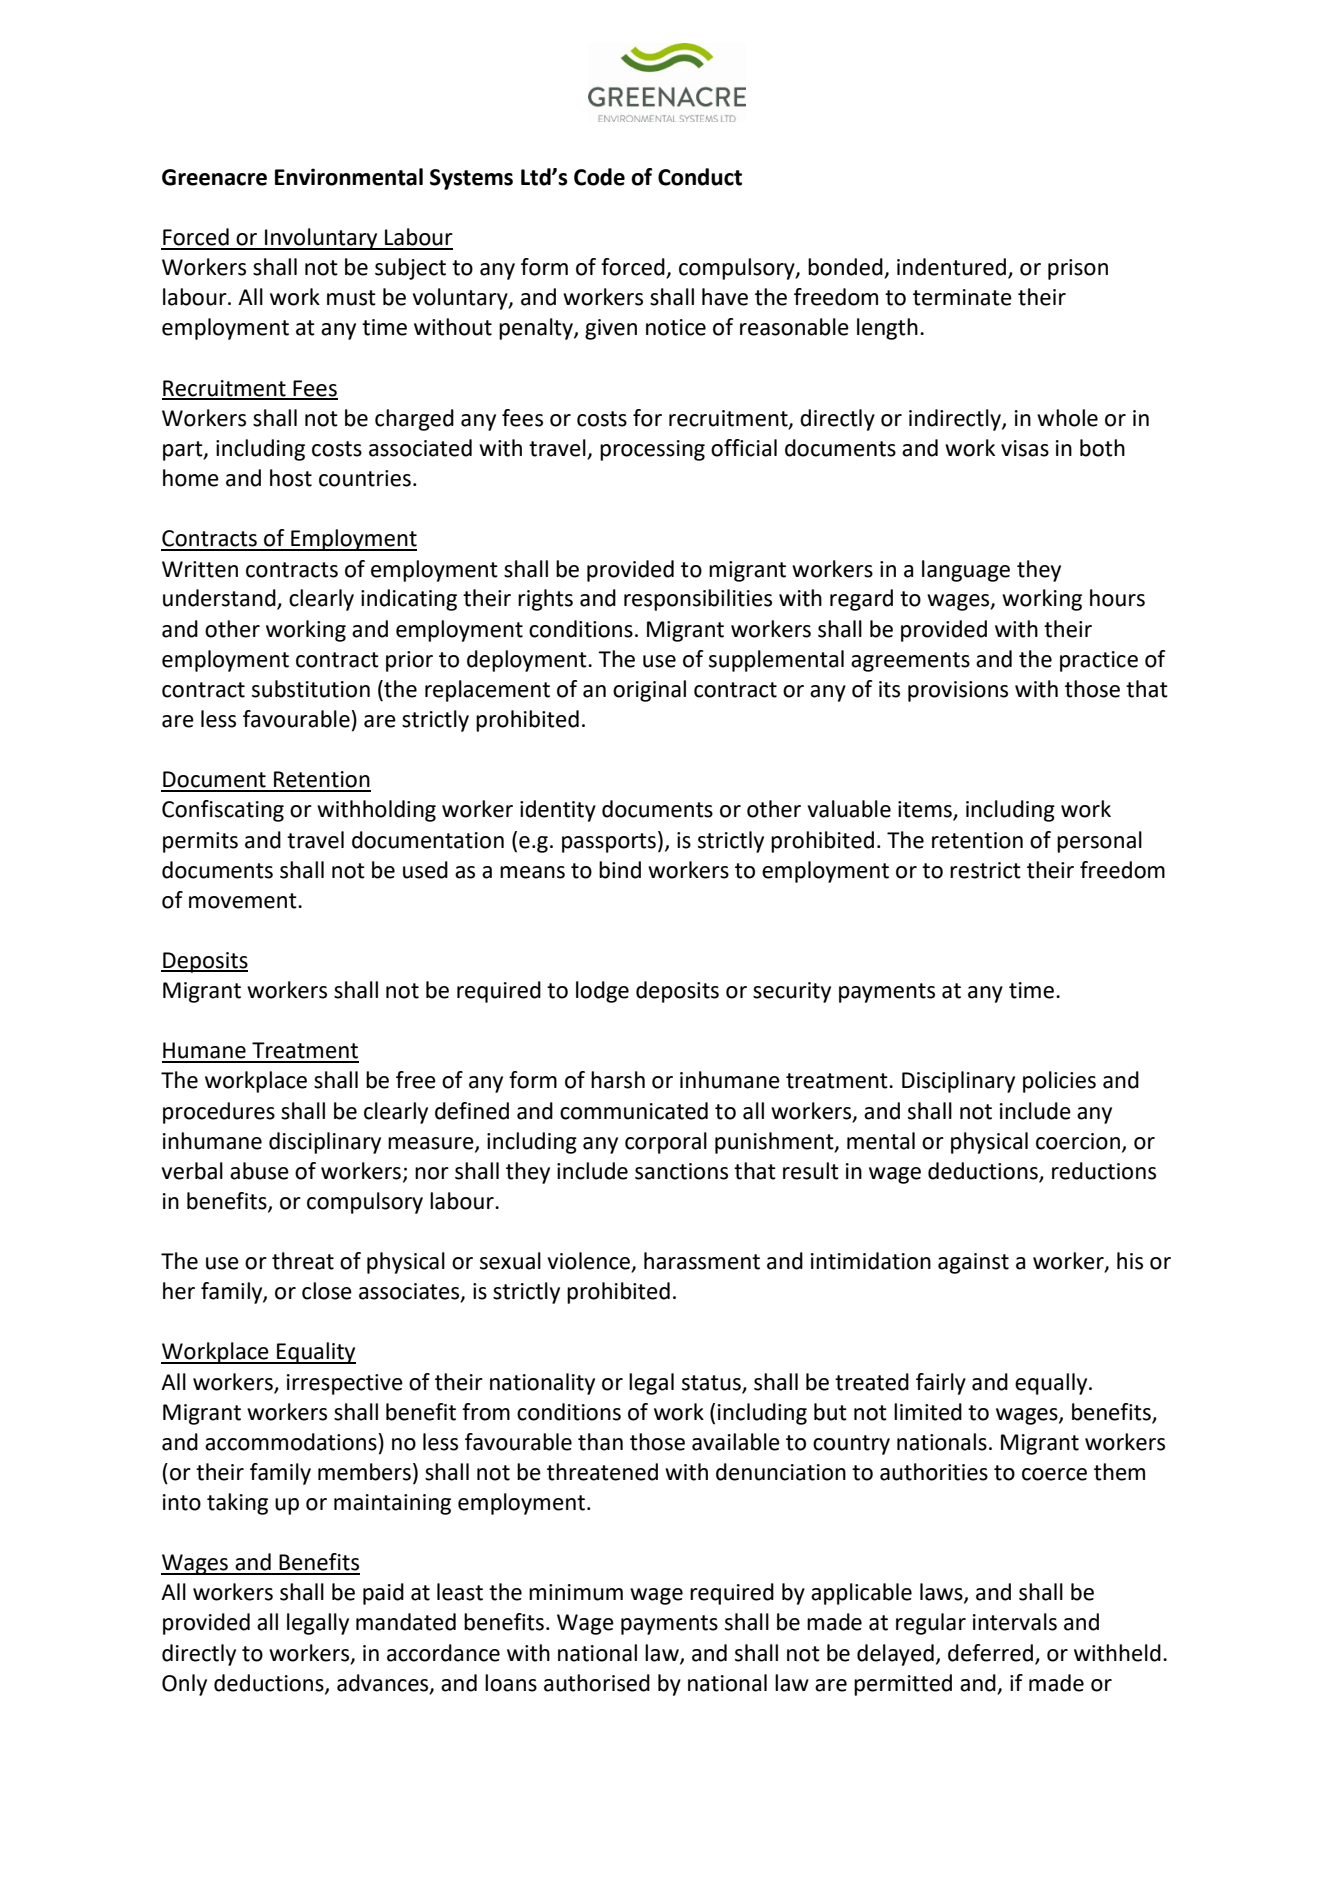 Image resolution: width=1335 pixels, height=1888 pixels. What do you see at coordinates (384, 1683) in the screenshot?
I see `advances` at bounding box center [384, 1683].
